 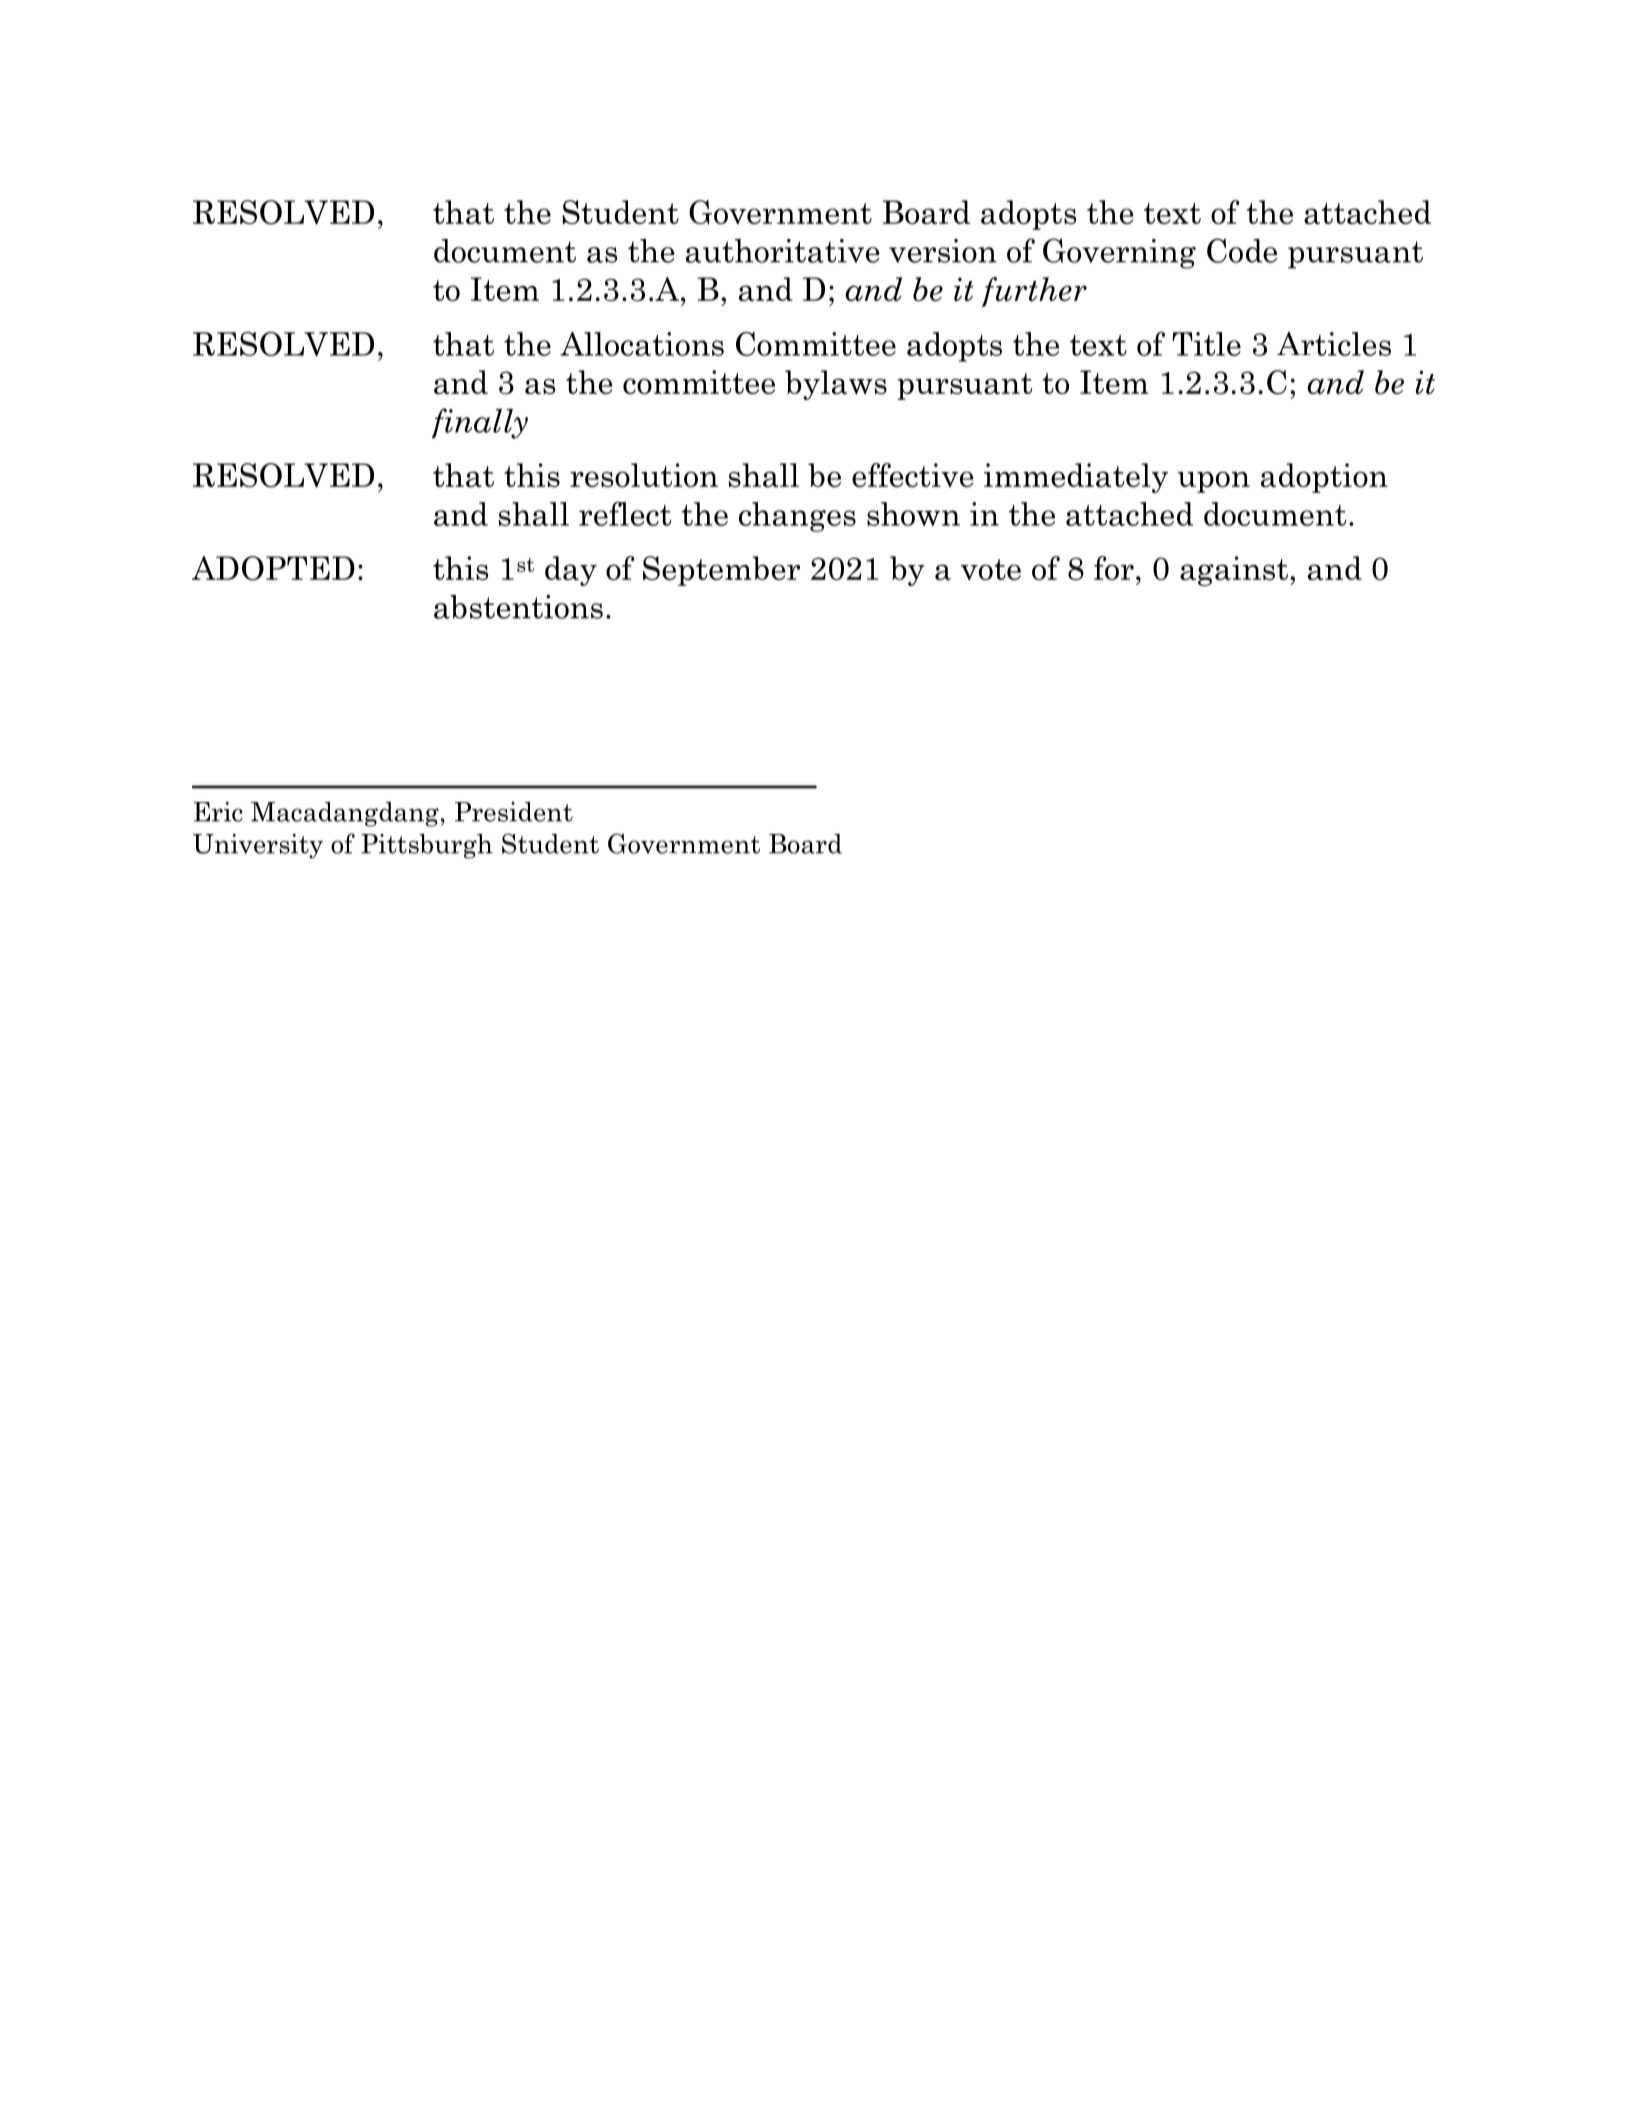 I want to click on abstentions, so click(x=518, y=607).
